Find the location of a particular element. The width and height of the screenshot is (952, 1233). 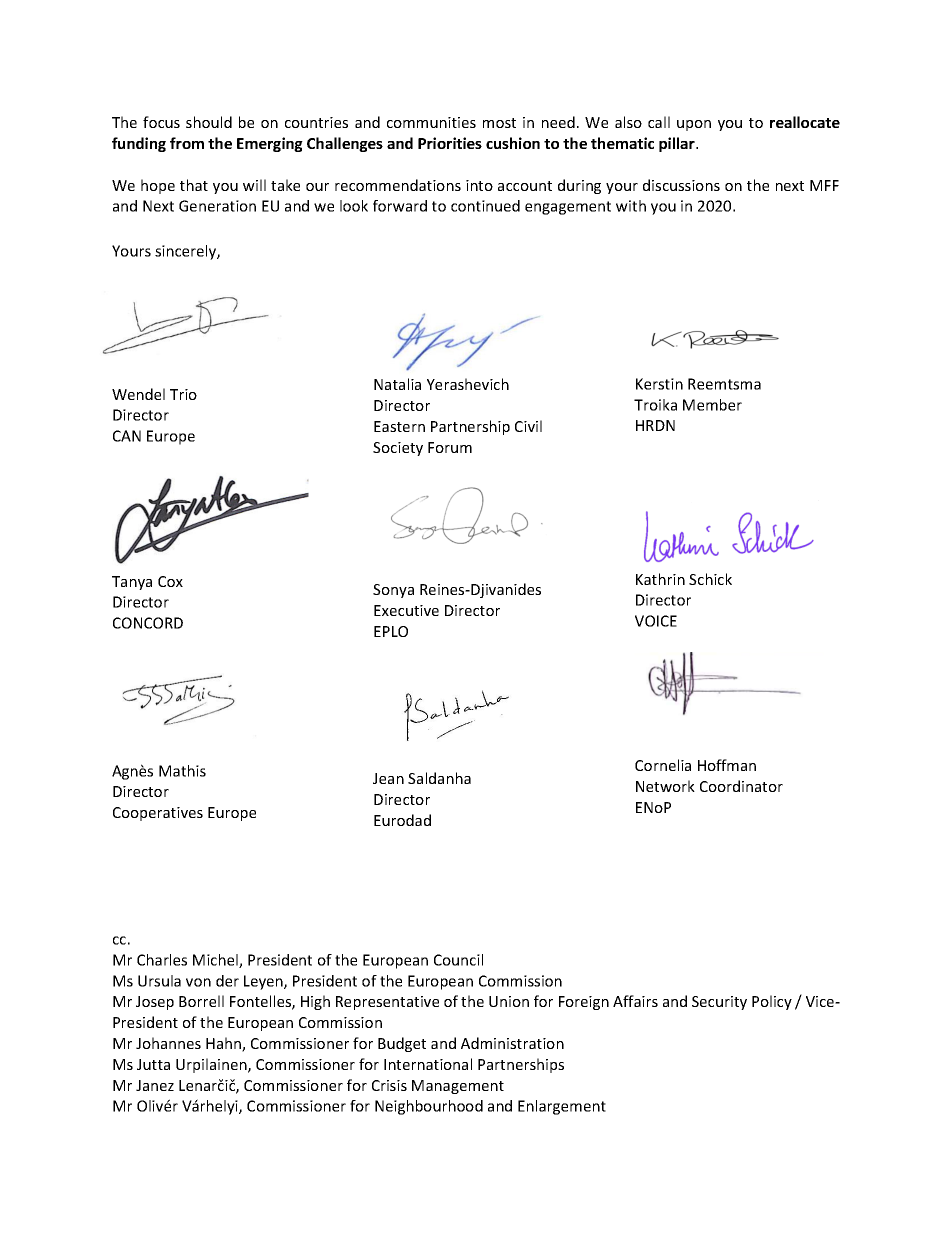

Jean is located at coordinates (388, 778).
